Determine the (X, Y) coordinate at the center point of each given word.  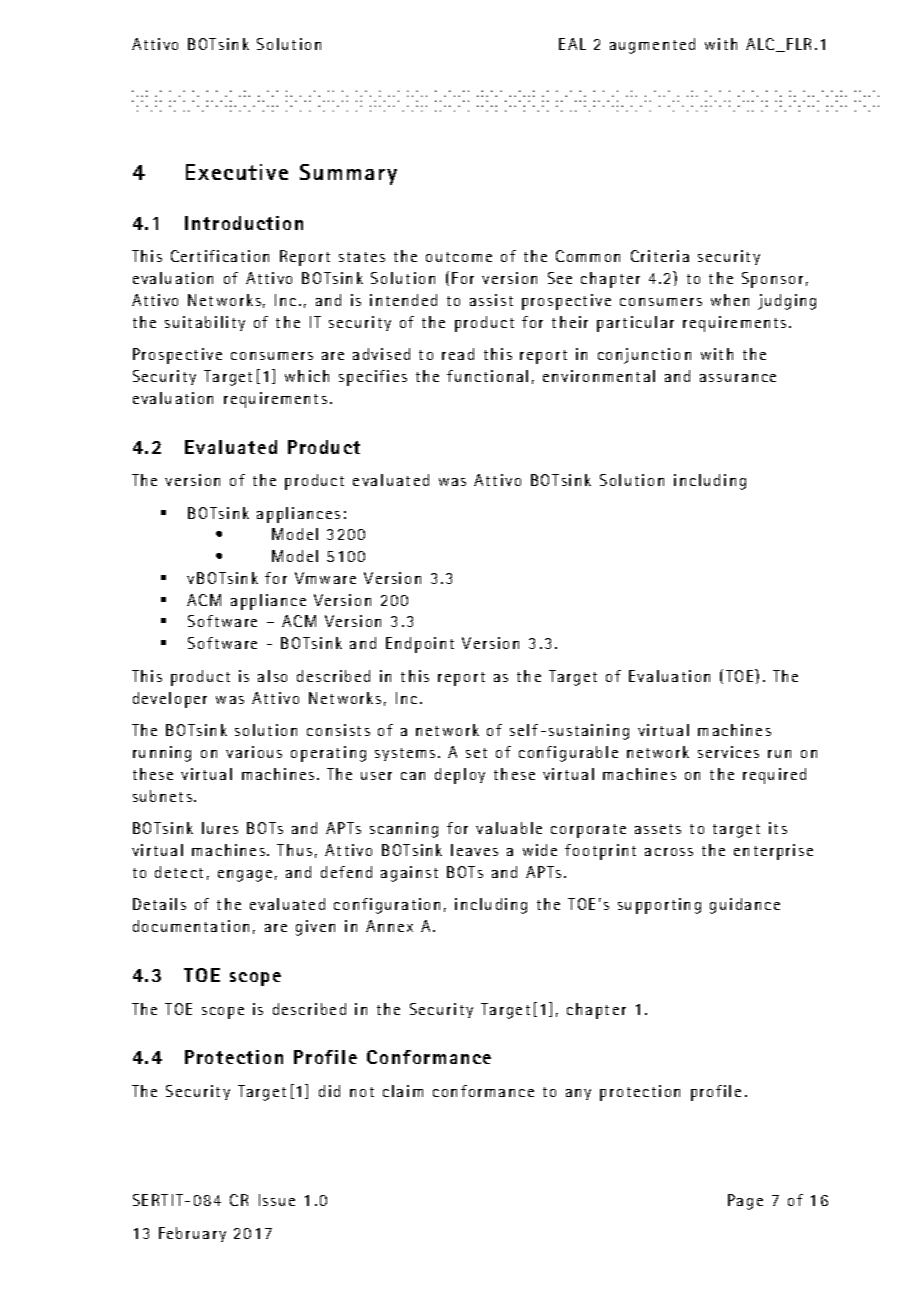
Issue (277, 1200)
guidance (745, 906)
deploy (460, 776)
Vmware (325, 578)
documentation (191, 926)
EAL (572, 44)
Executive (237, 172)
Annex (389, 926)
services (728, 752)
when (730, 300)
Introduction (244, 223)
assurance (738, 378)
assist (491, 300)
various (254, 752)
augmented (652, 46)
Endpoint (420, 645)
